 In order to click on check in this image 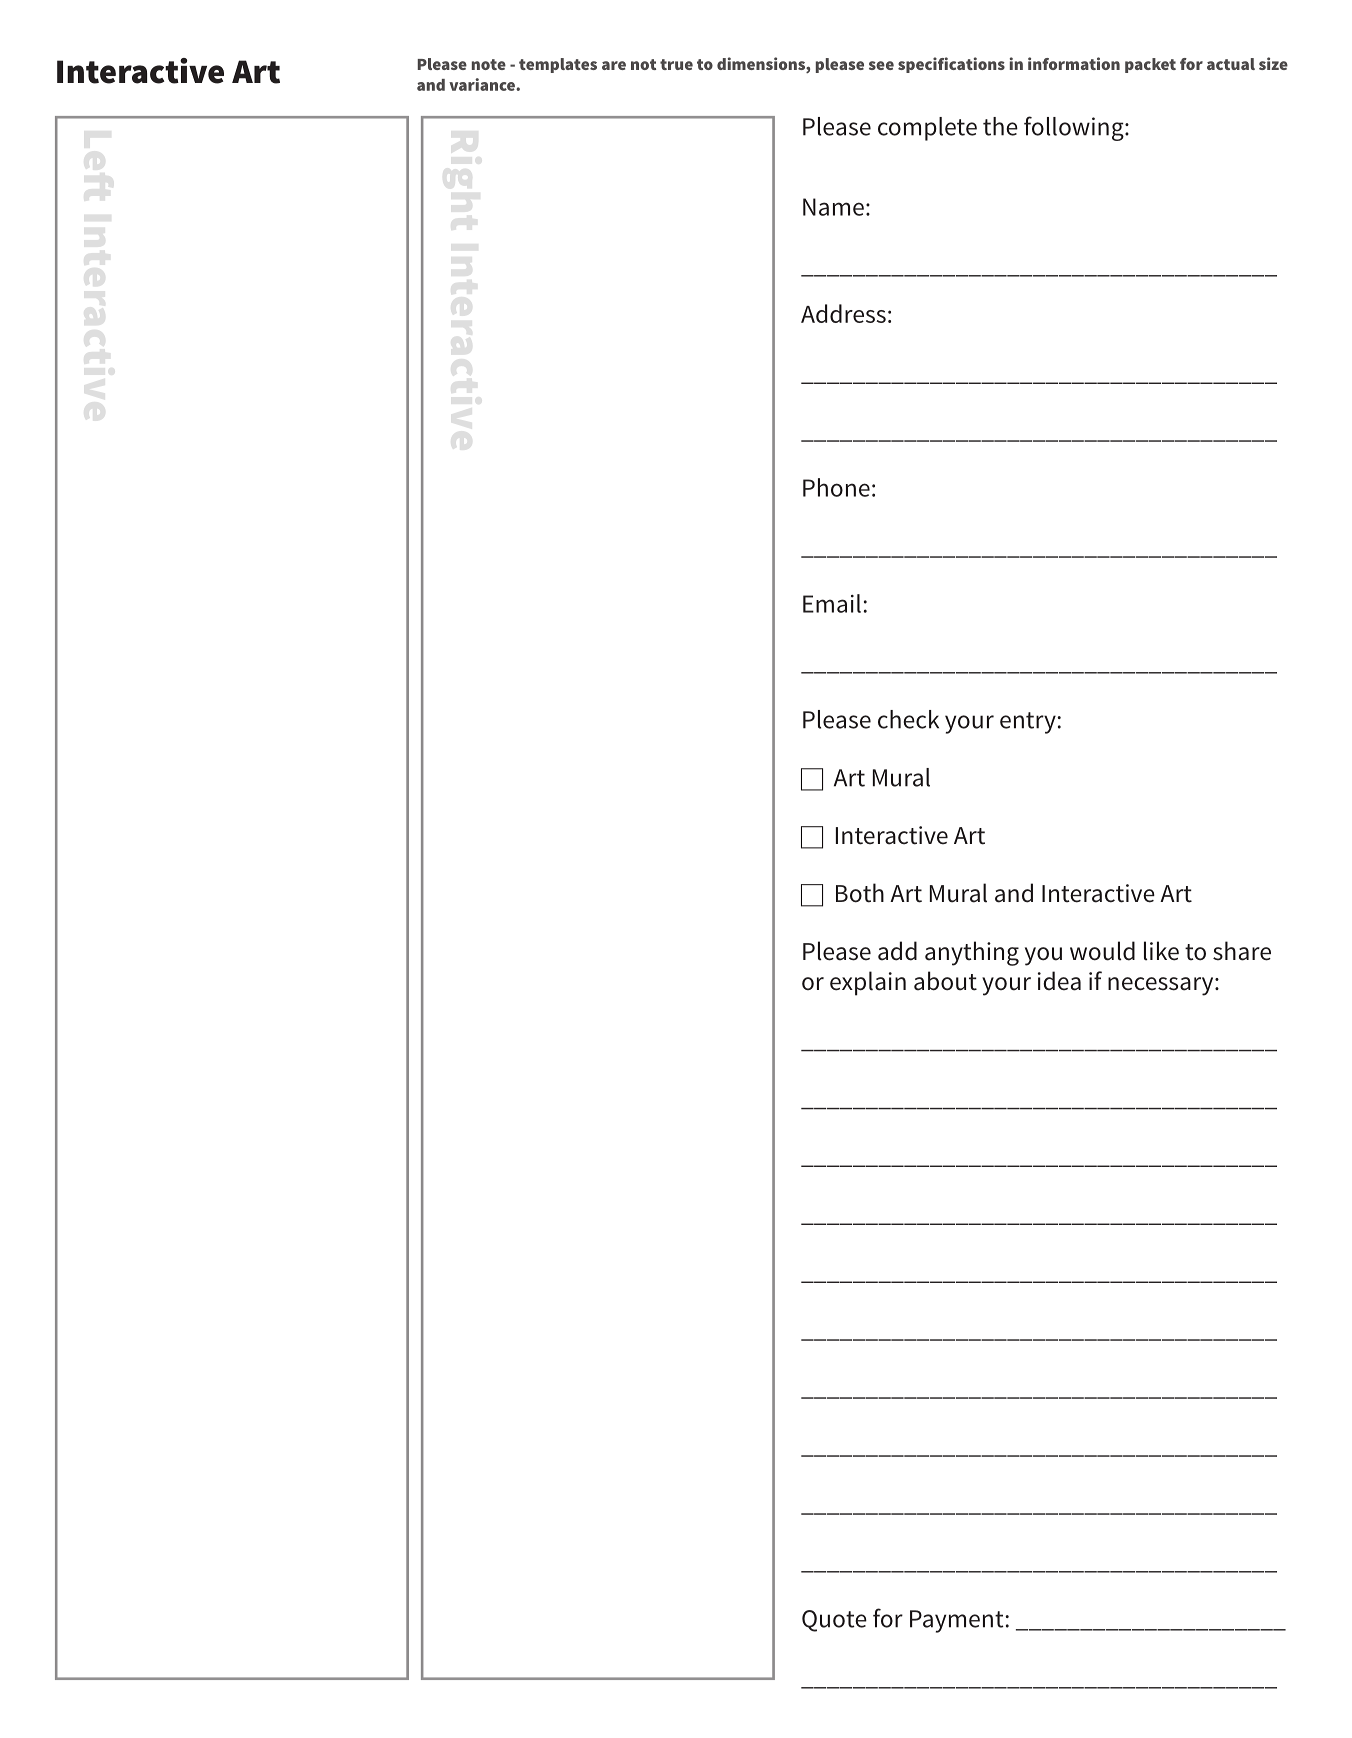, I will do `click(908, 719)`.
